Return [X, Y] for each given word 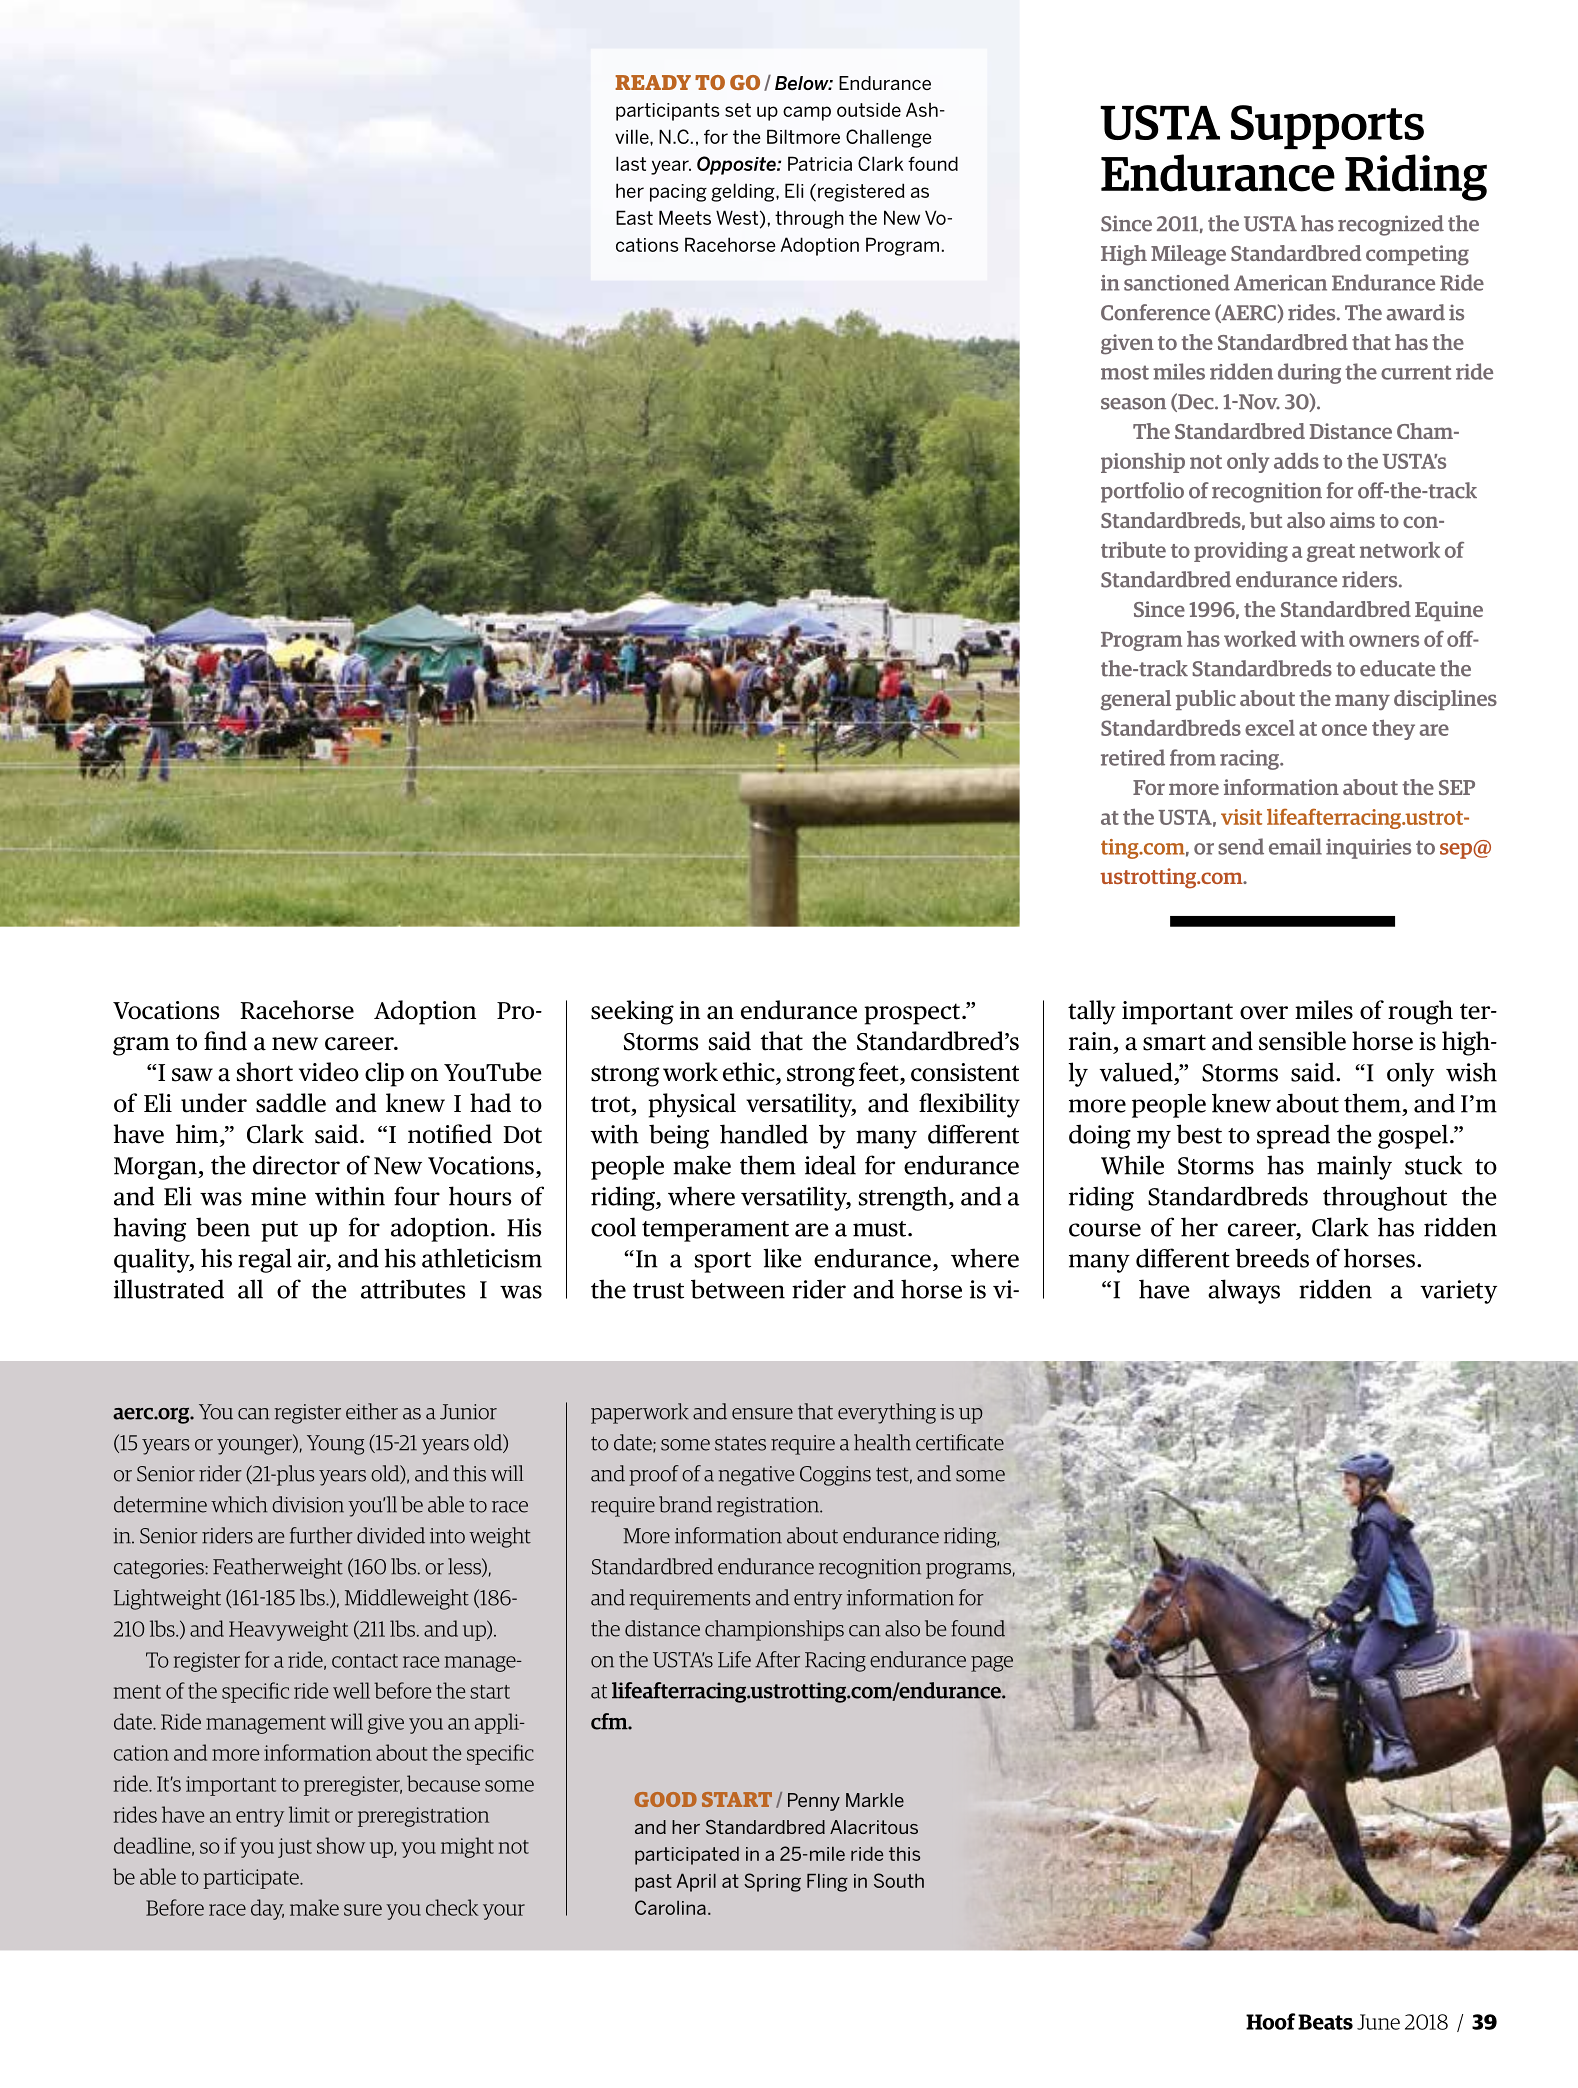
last [631, 163]
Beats [1325, 2022]
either [372, 1411]
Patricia [820, 163]
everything [887, 1413]
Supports [1327, 127]
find [225, 1041]
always [1244, 1291]
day [267, 1909]
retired [1133, 757]
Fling [827, 1883]
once [1344, 730]
